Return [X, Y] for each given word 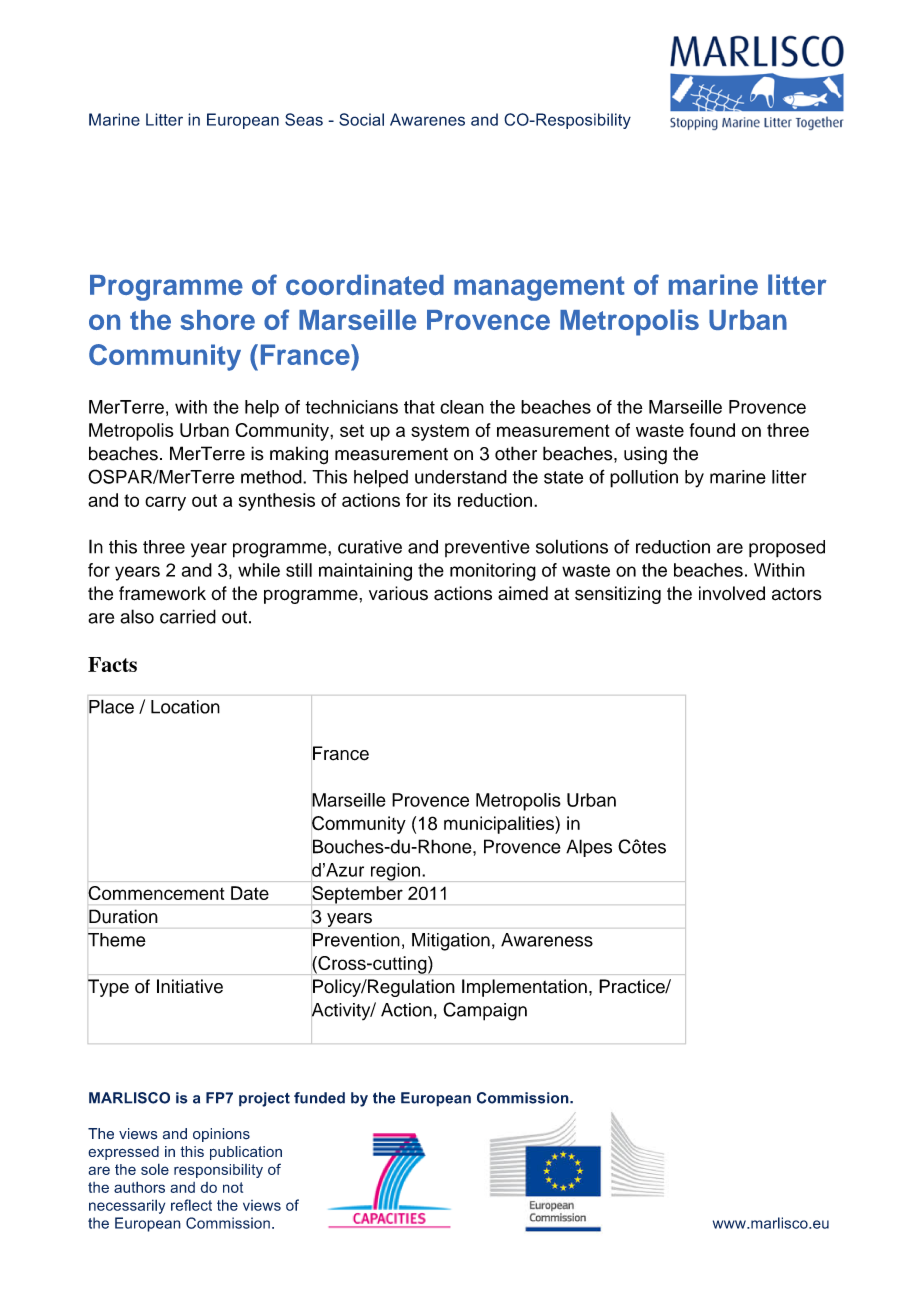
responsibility [218, 1171]
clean [462, 407]
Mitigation [451, 942]
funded [319, 1098]
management [539, 288]
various [398, 593]
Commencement [156, 893]
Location [185, 707]
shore [217, 320]
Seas [304, 119]
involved [732, 593]
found [712, 430]
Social [361, 119]
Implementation [524, 988]
